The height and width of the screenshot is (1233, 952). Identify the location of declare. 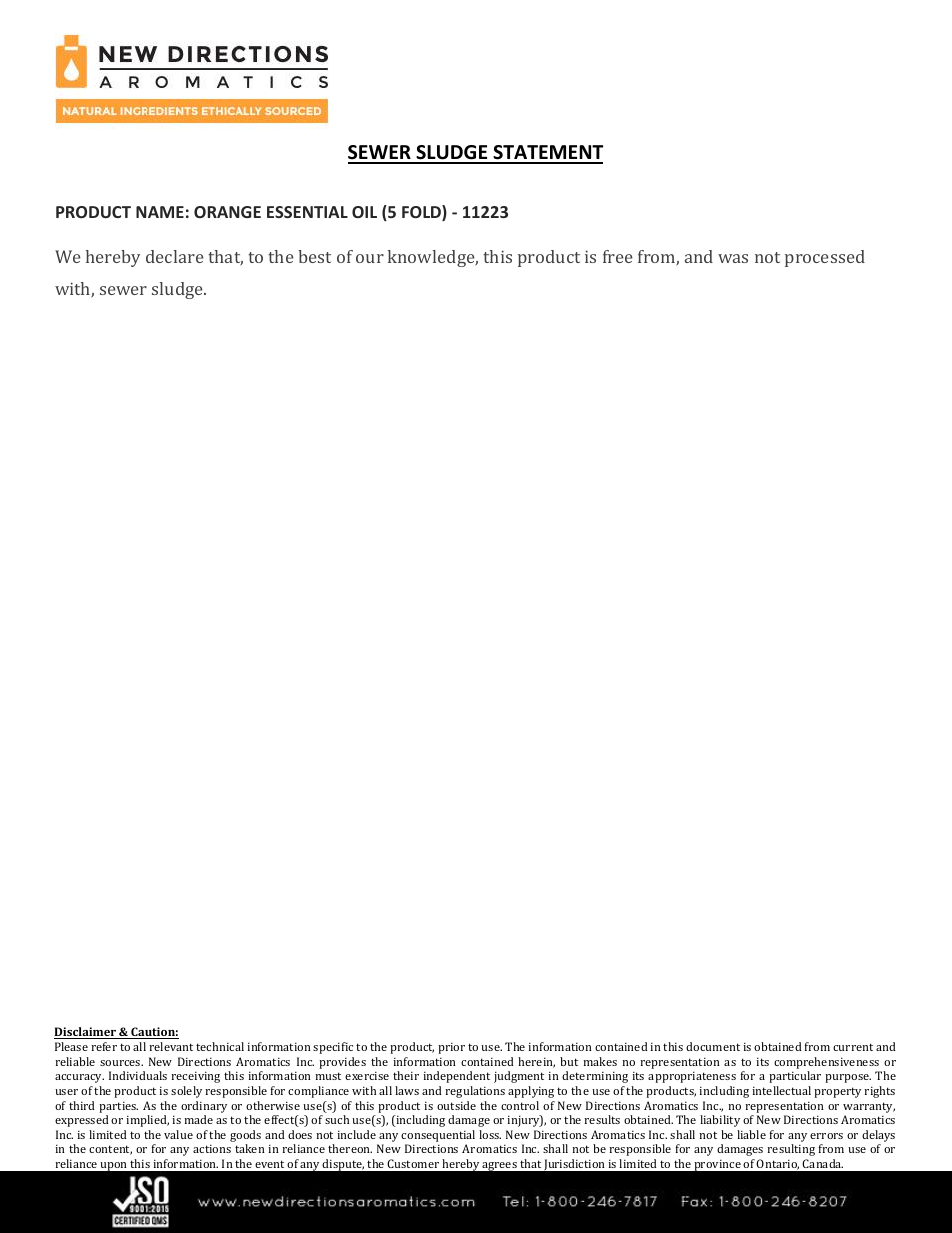
(175, 256).
